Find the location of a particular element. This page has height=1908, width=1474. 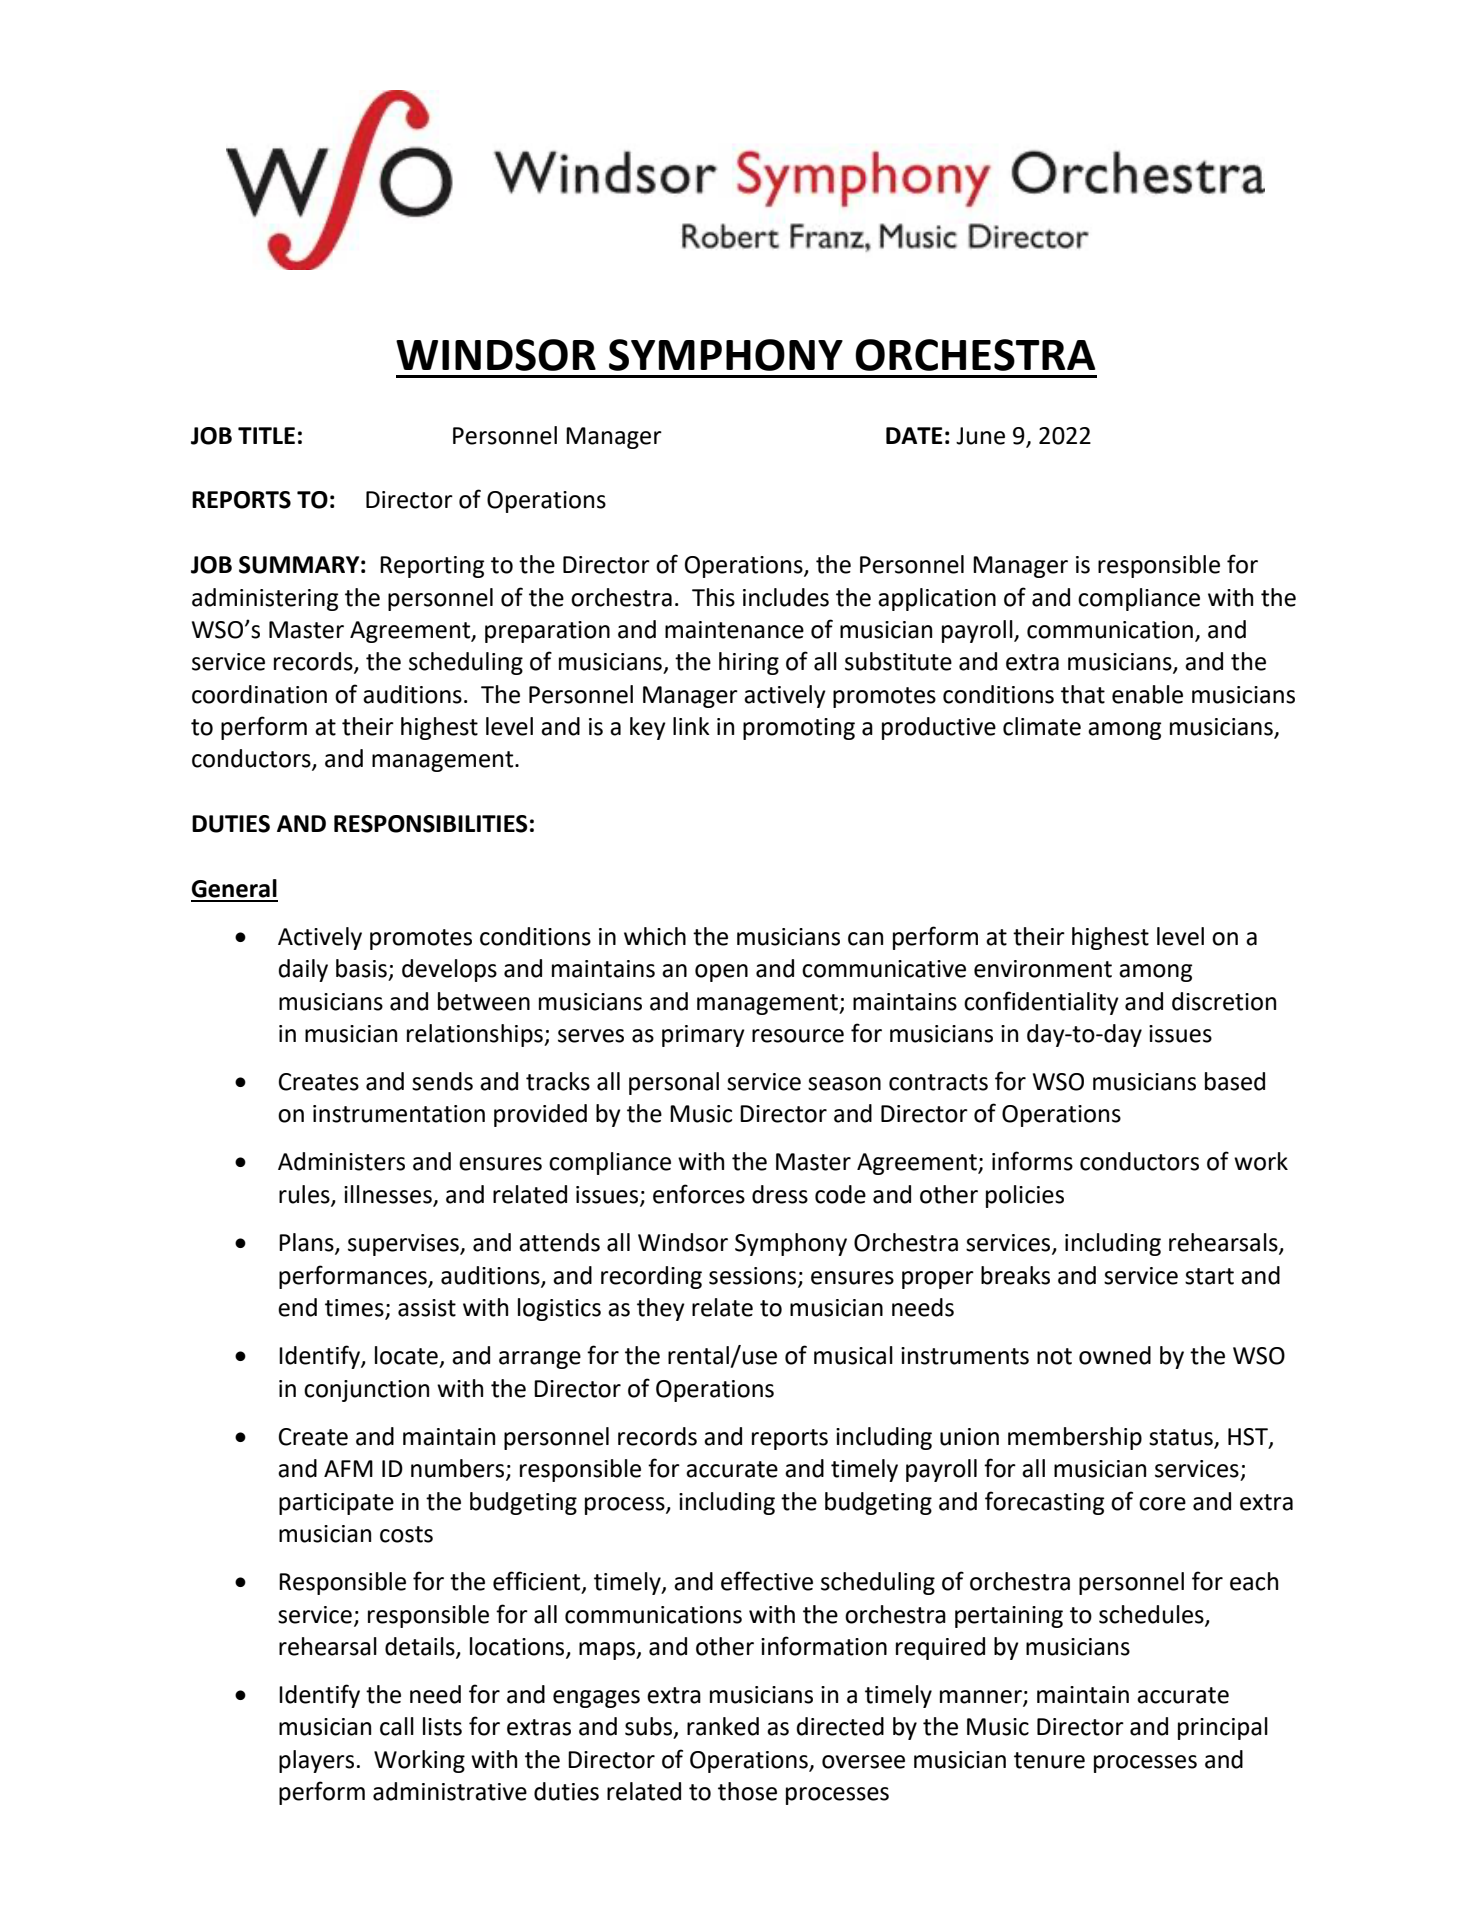

status is located at coordinates (1181, 1437).
